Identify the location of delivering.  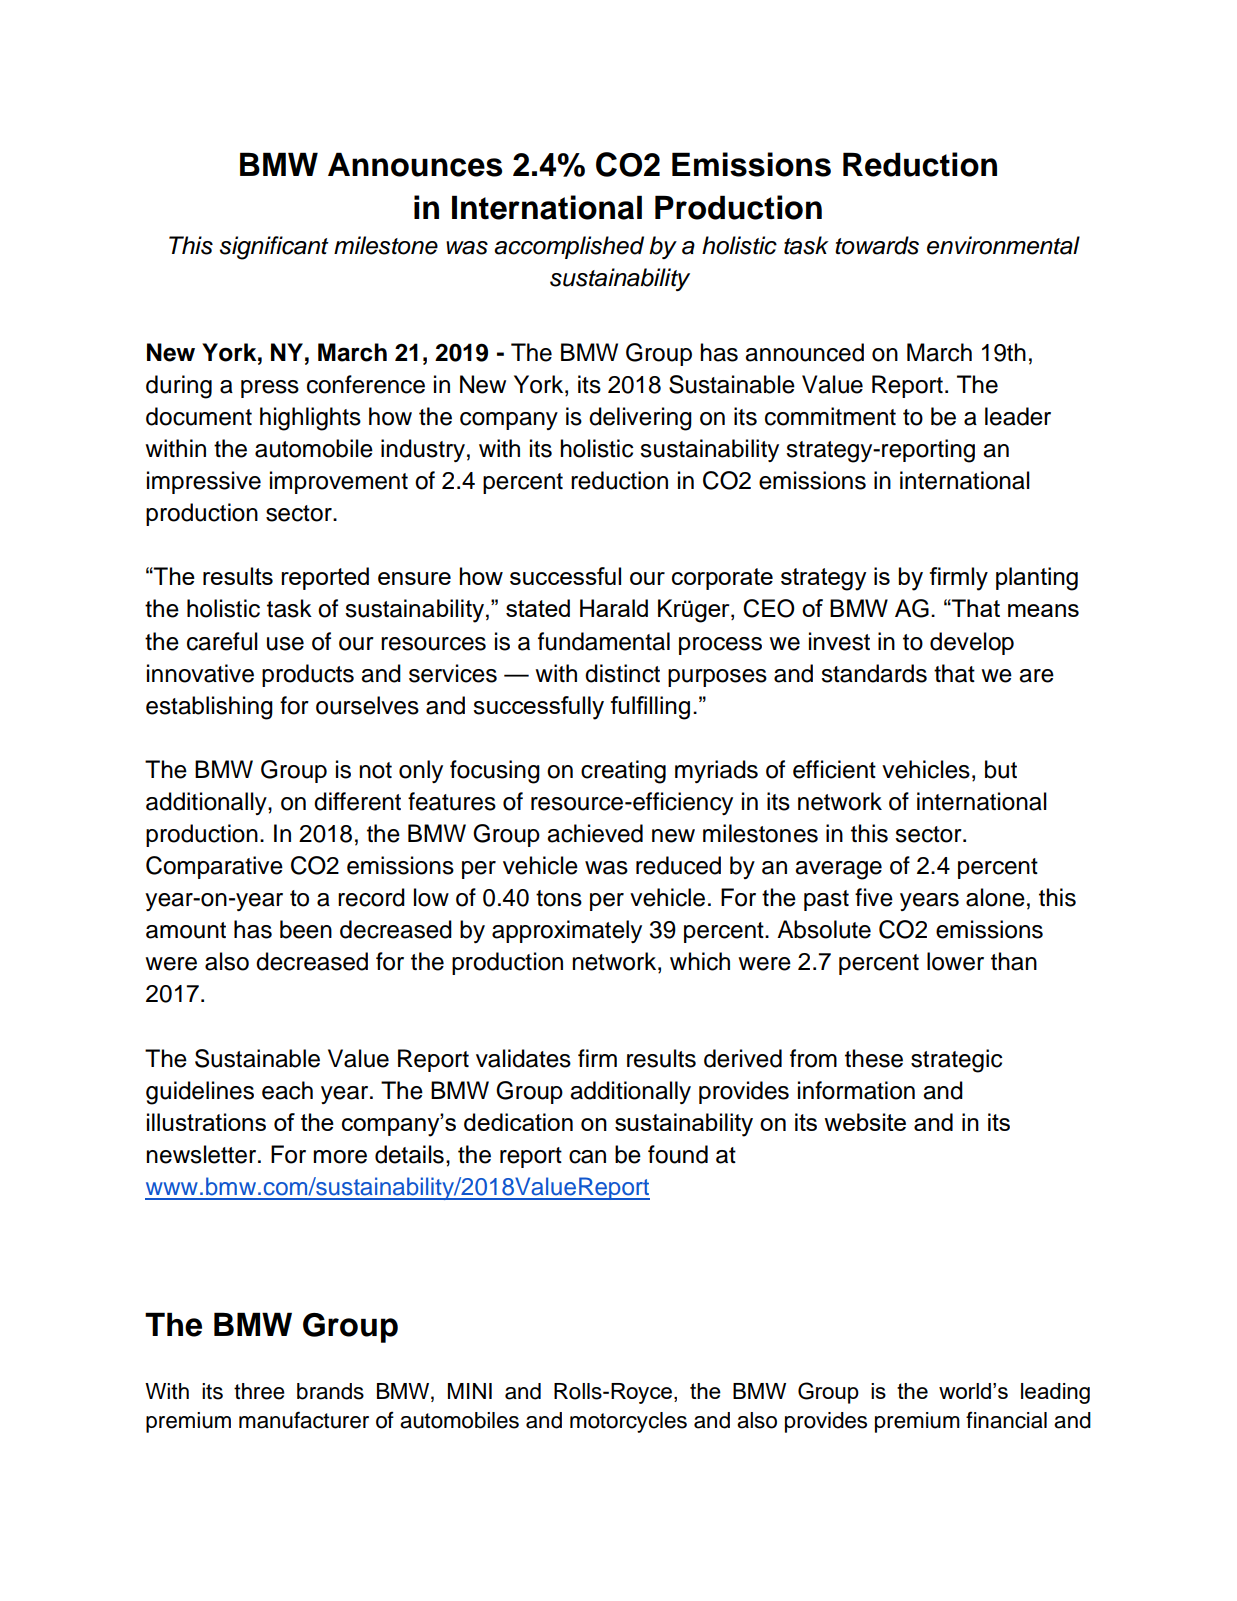
(640, 419).
